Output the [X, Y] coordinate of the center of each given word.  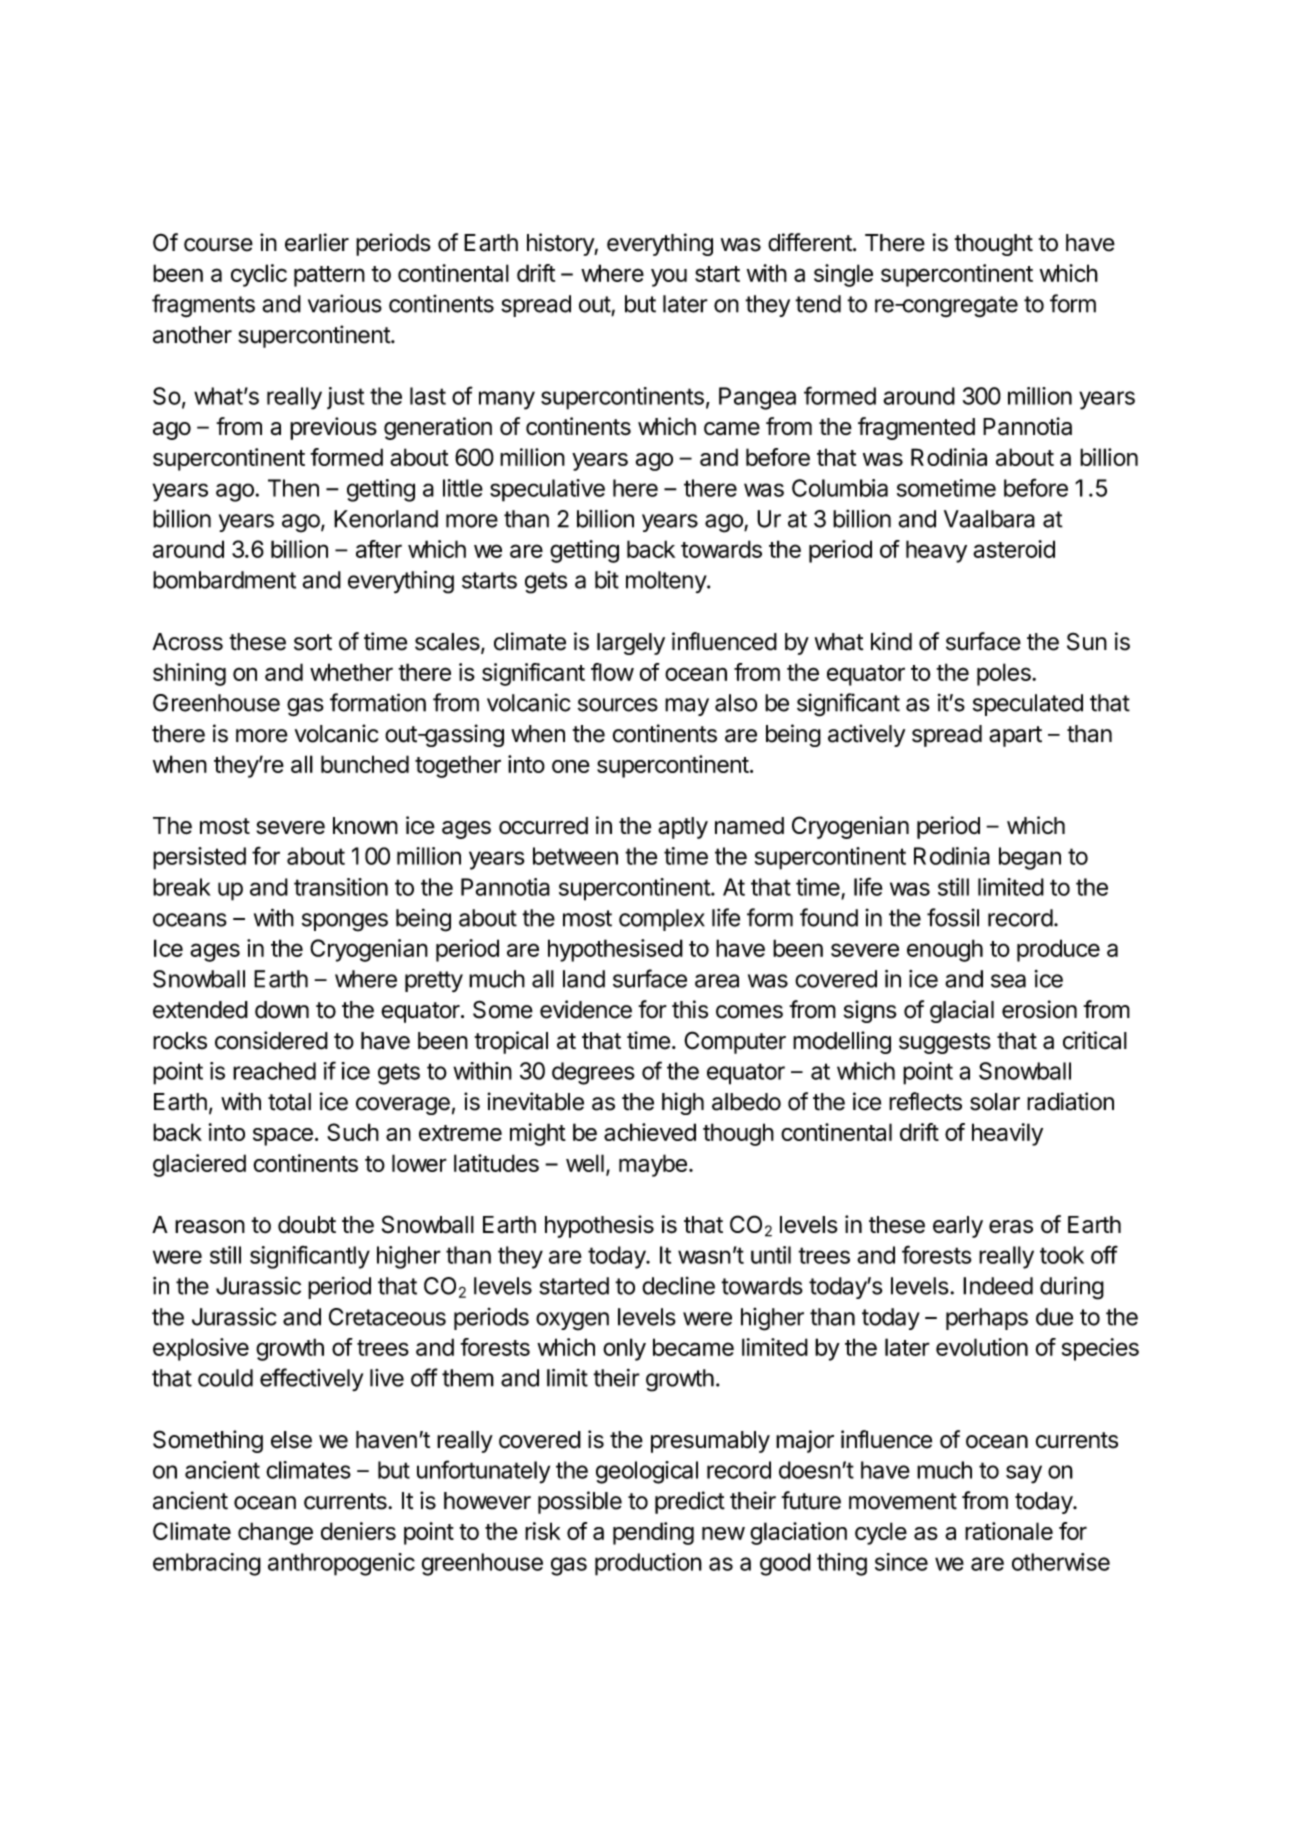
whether [351, 672]
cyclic [259, 275]
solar [995, 1102]
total [289, 1102]
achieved [650, 1132]
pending [653, 1533]
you [669, 277]
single [843, 275]
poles [1005, 674]
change [275, 1533]
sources [618, 705]
